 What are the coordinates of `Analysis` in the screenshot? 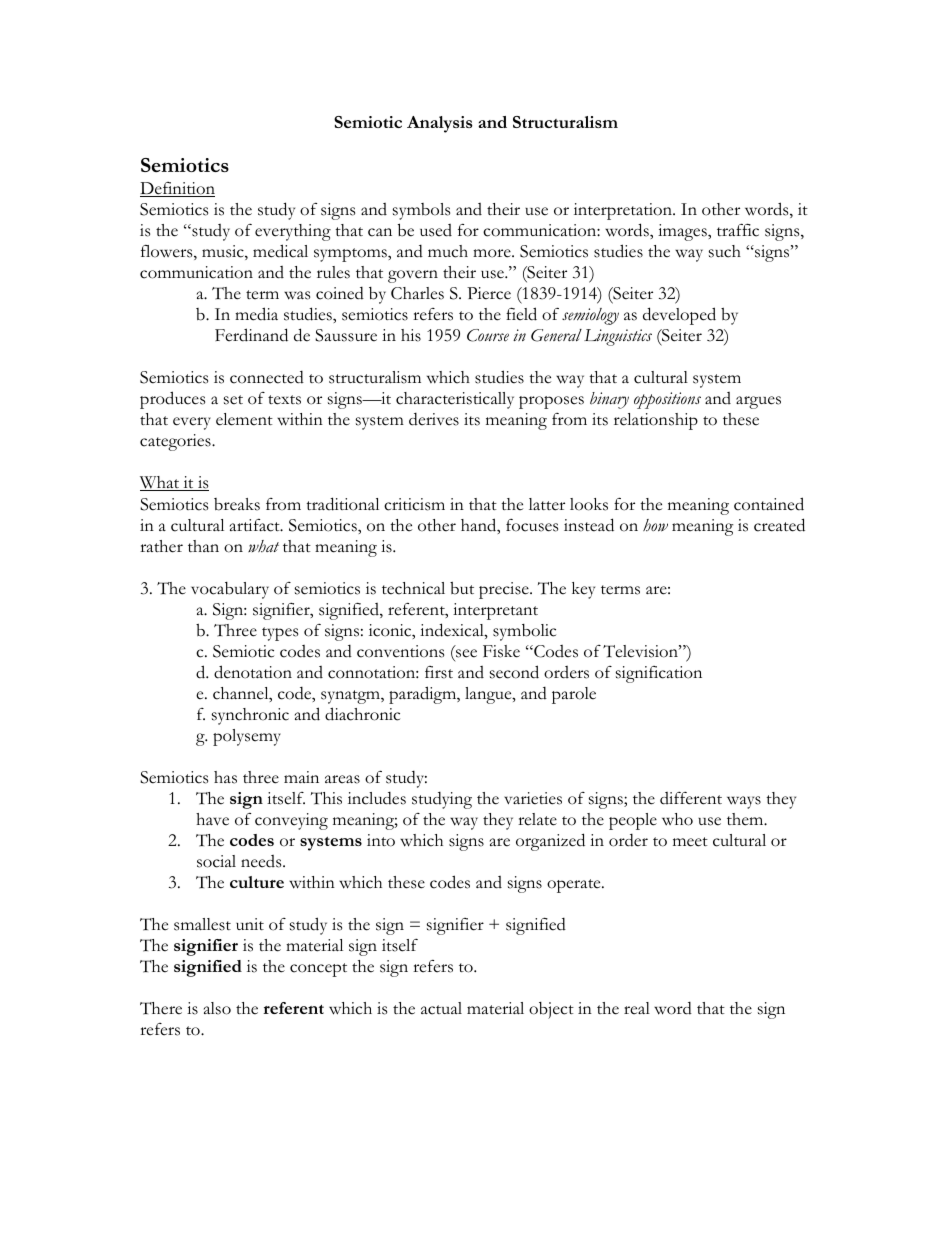 It's located at (440, 124).
